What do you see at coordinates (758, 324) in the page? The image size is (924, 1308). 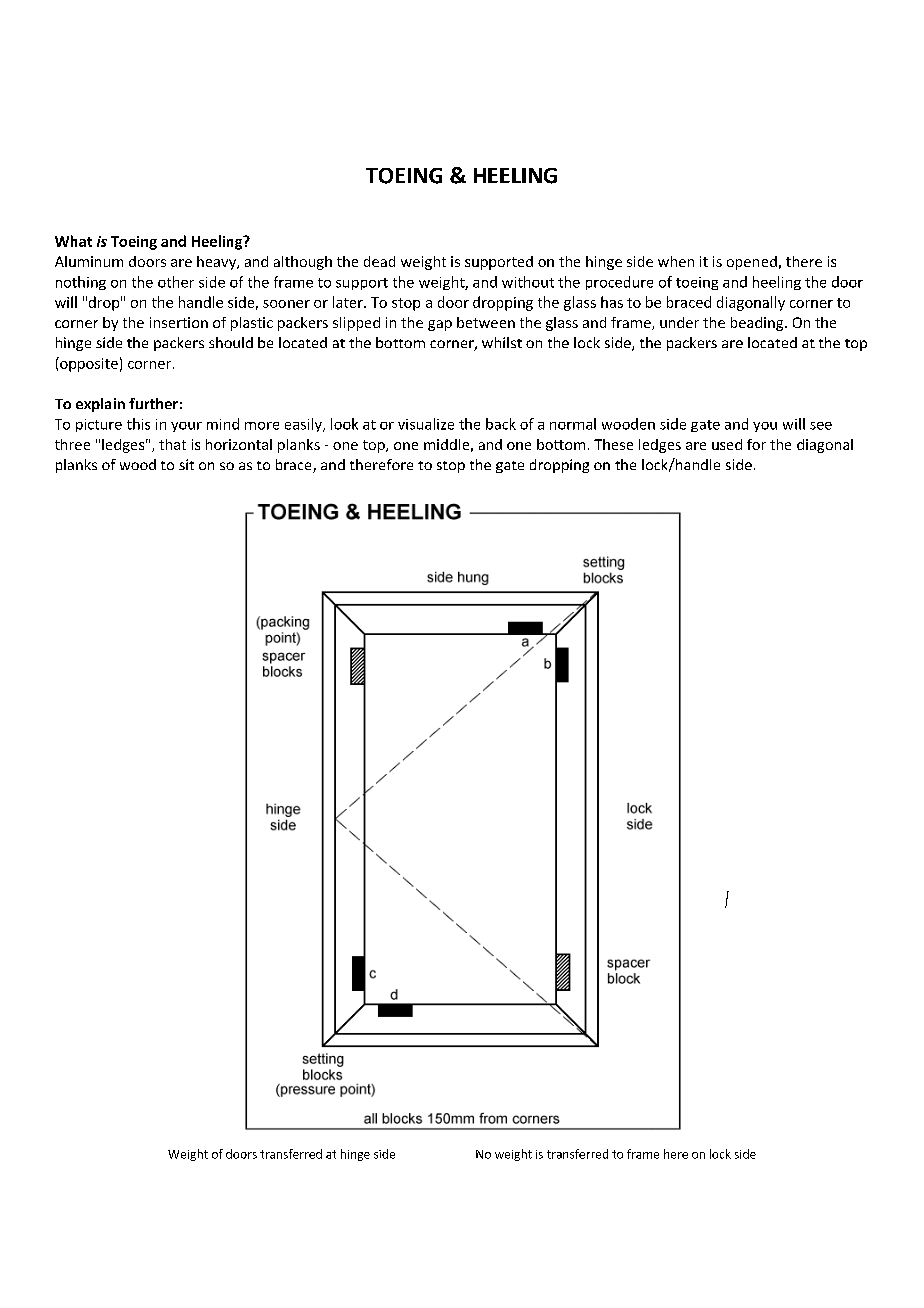 I see `beading` at bounding box center [758, 324].
